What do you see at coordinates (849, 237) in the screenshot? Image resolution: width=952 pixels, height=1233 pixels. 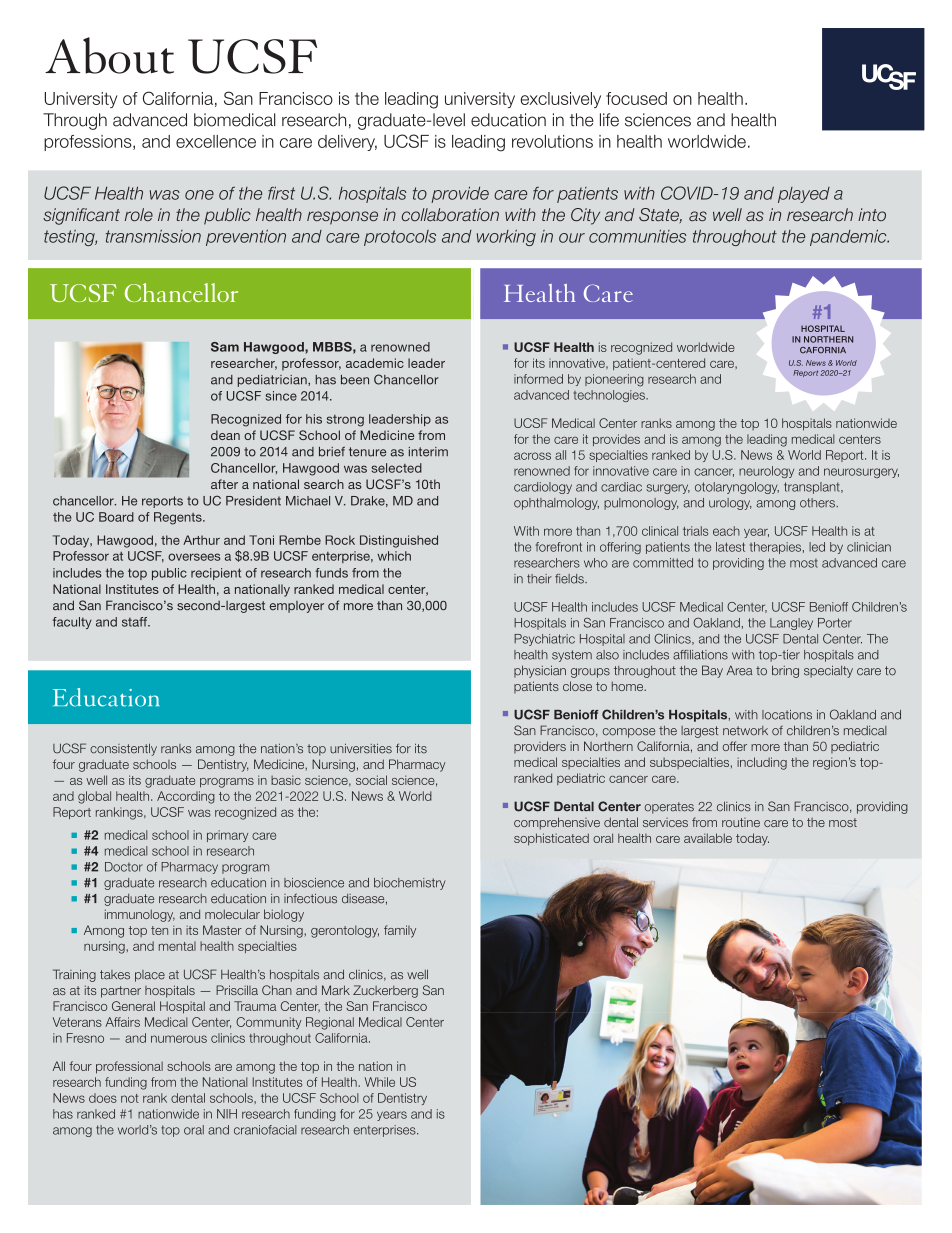 I see `pandemic` at bounding box center [849, 237].
